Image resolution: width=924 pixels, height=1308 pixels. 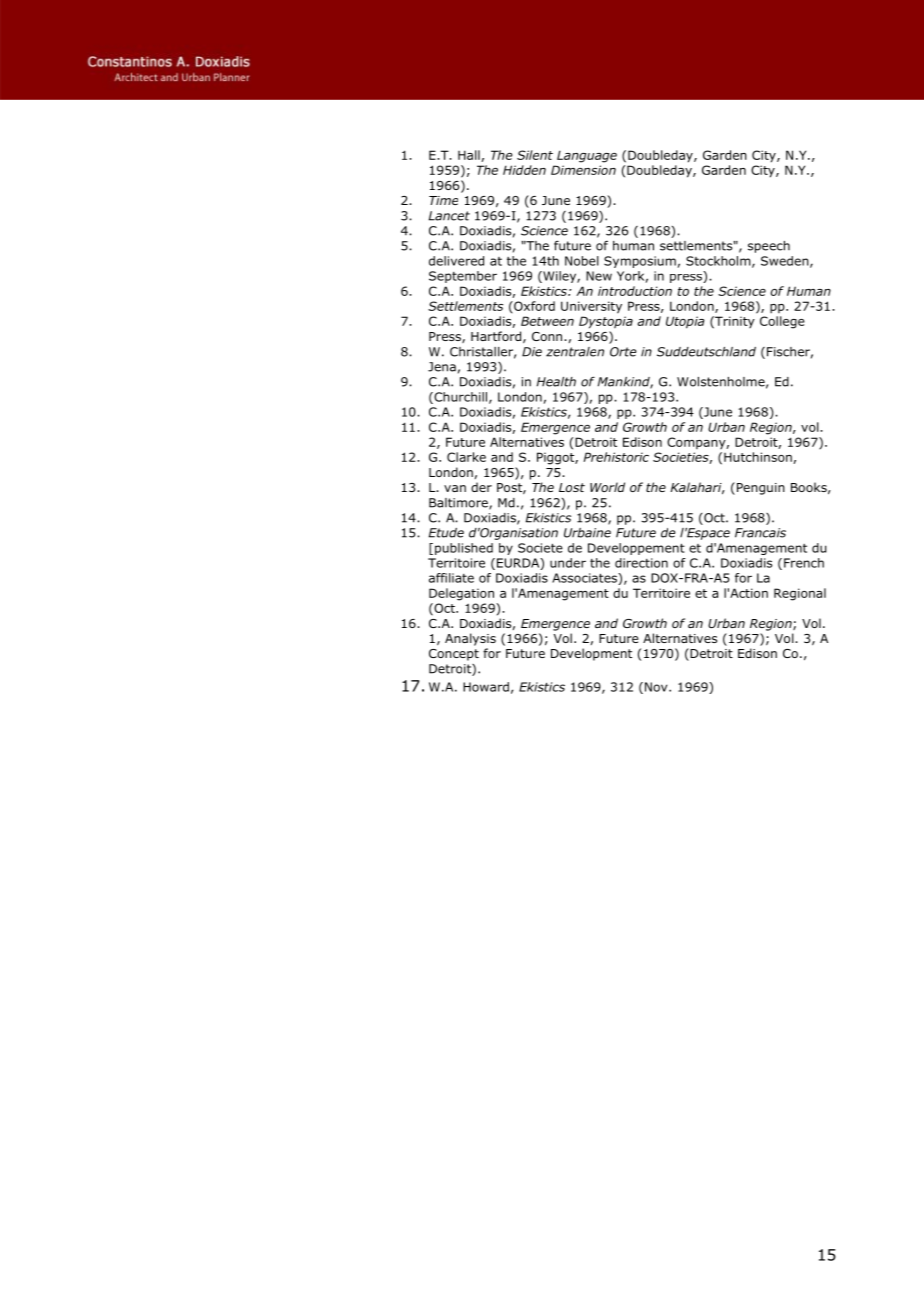 I want to click on Dystopia, so click(x=606, y=322).
